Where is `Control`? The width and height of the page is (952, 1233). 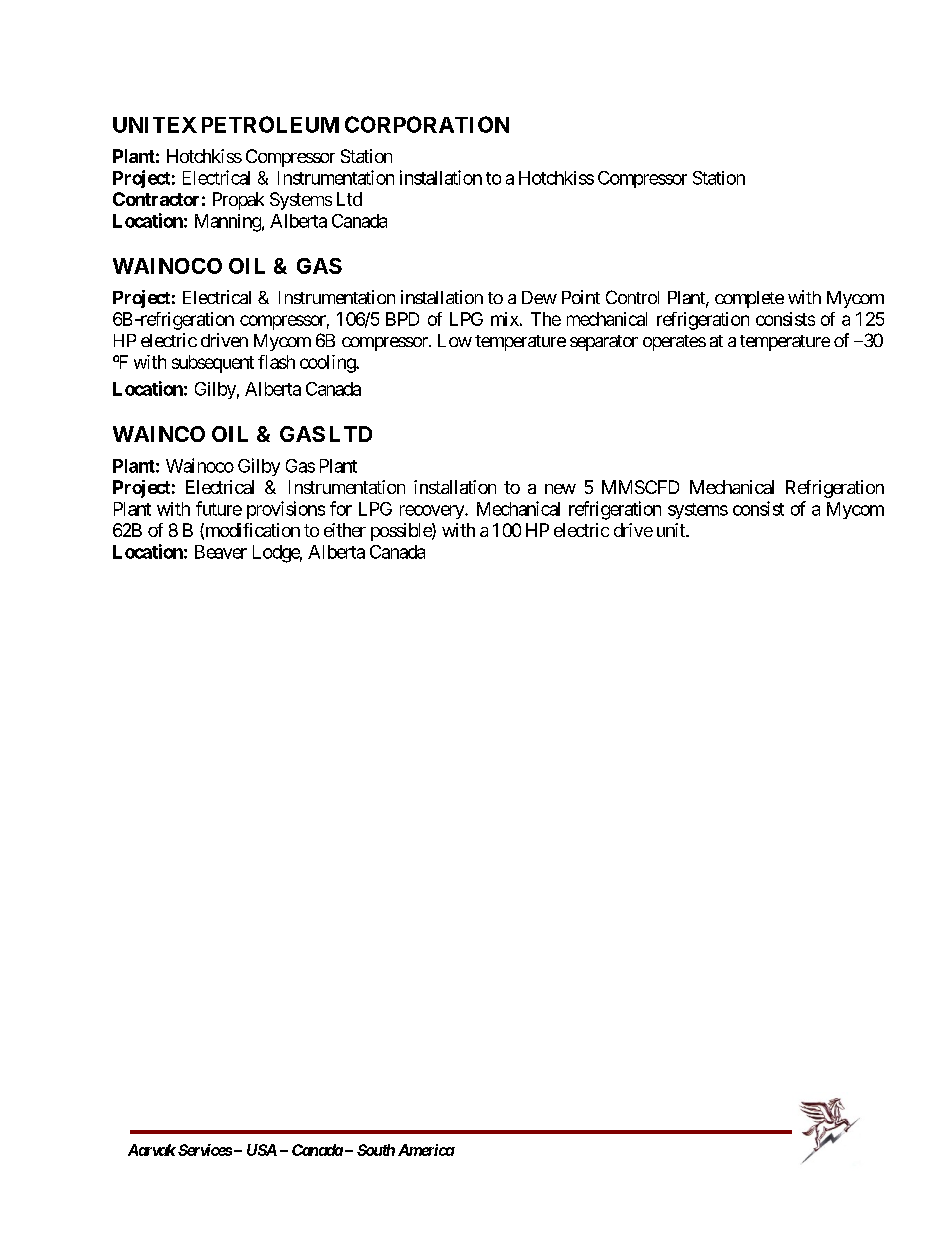
Control is located at coordinates (632, 297).
